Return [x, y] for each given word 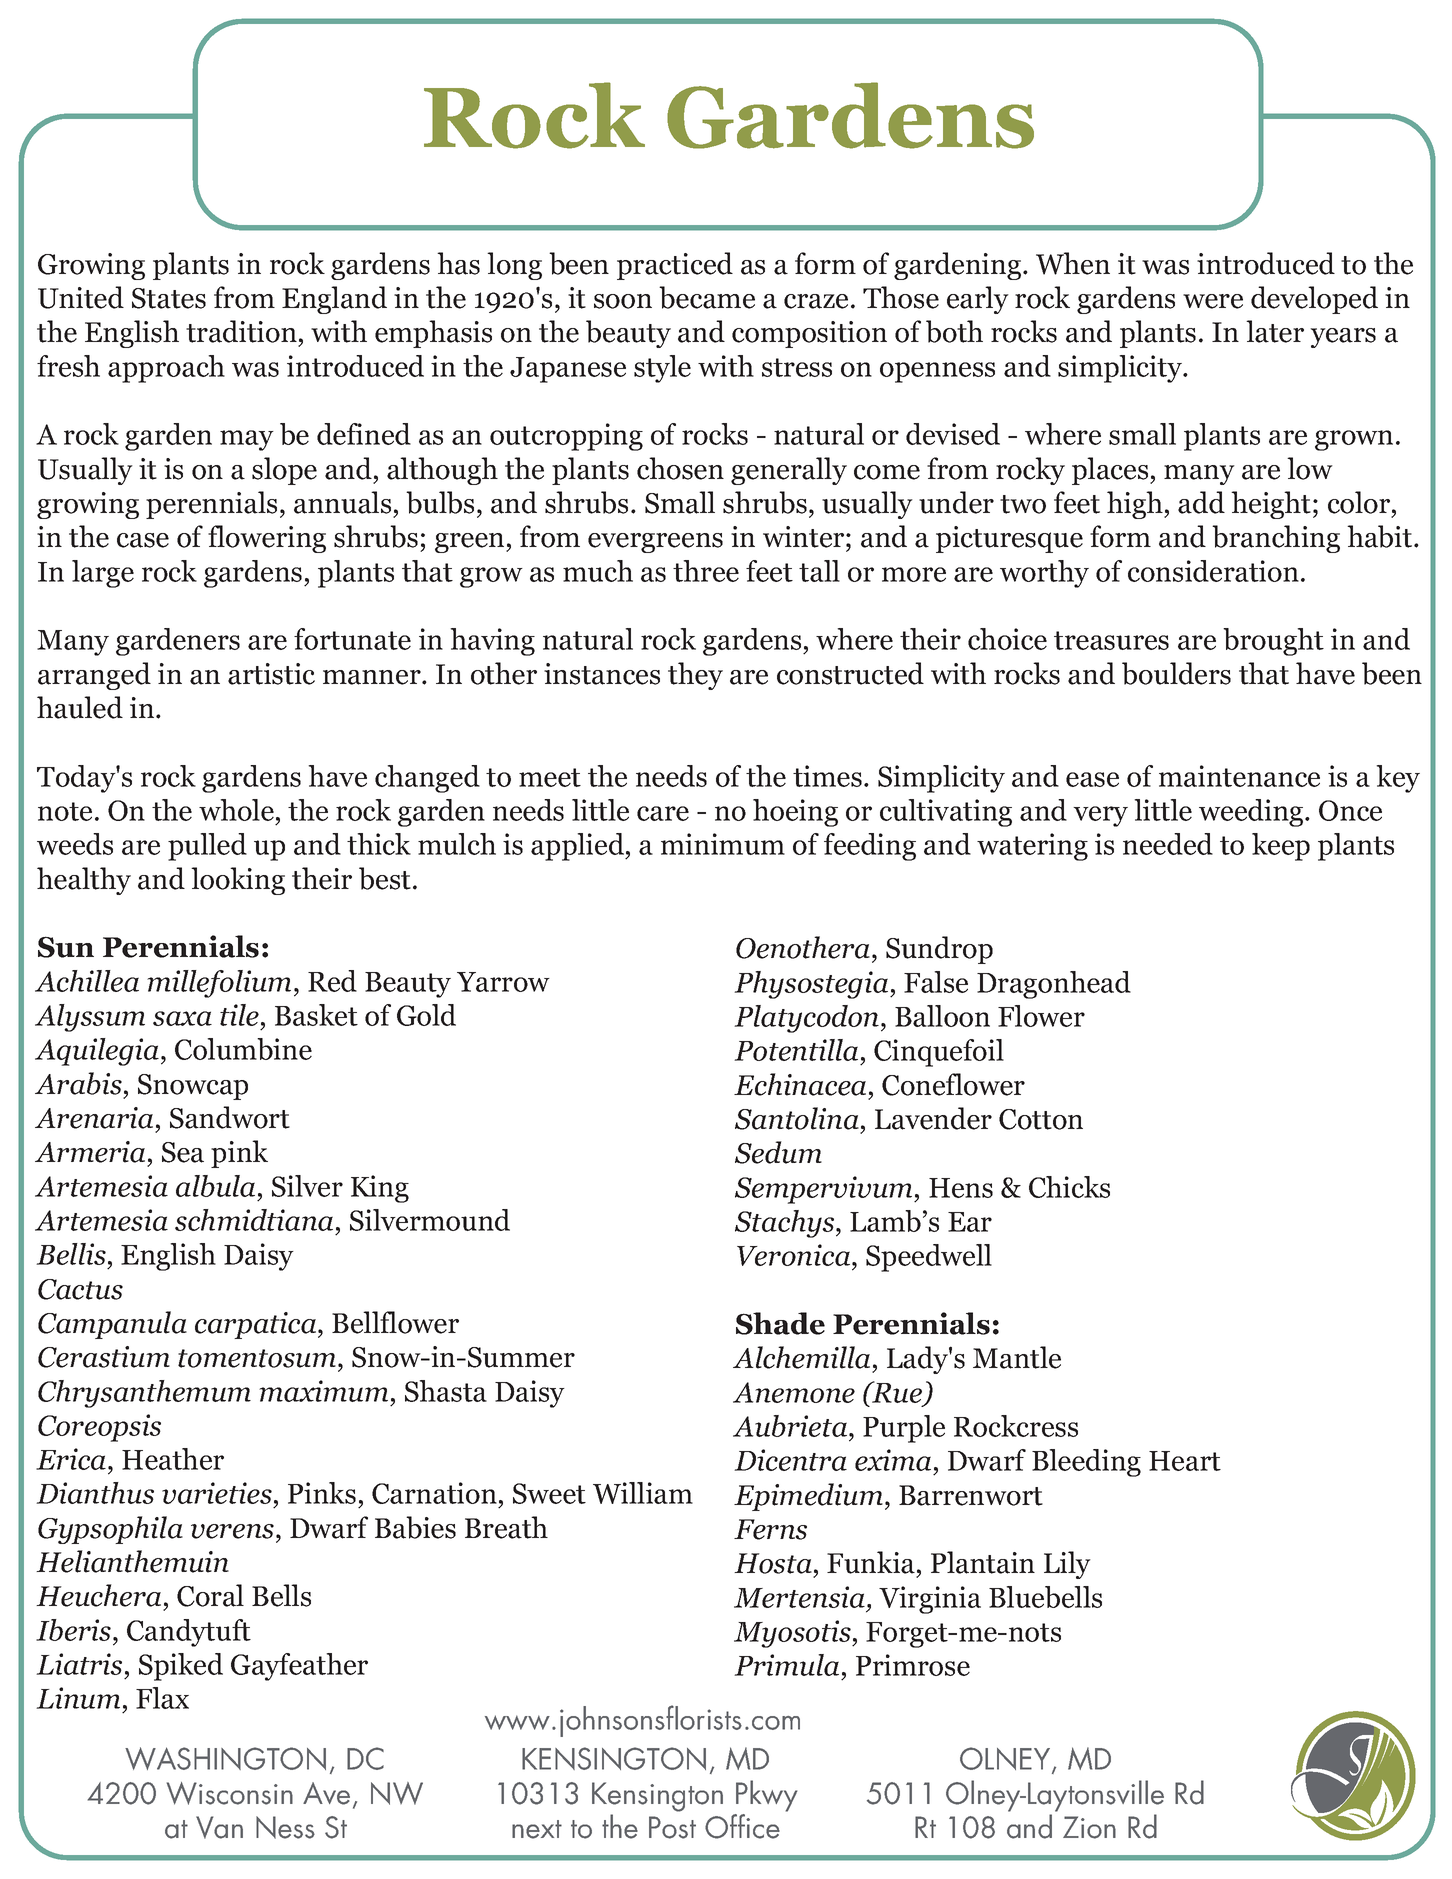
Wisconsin [230, 1793]
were [1213, 301]
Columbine [243, 1049]
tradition [241, 331]
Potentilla [796, 1050]
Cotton [1041, 1119]
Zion [1089, 1827]
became [707, 297]
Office [742, 1826]
